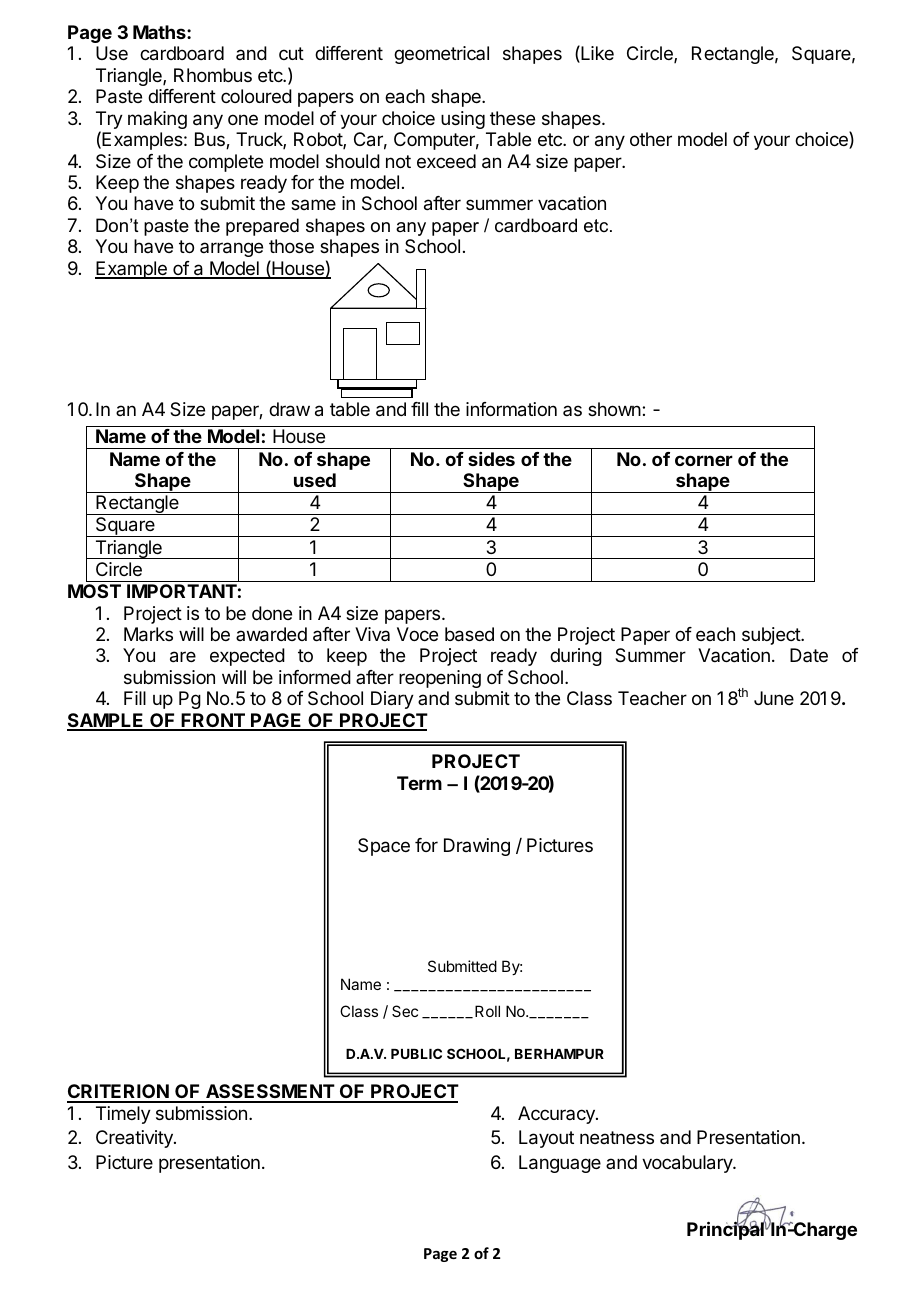 The width and height of the screenshot is (924, 1307). I want to click on subject, so click(772, 636).
